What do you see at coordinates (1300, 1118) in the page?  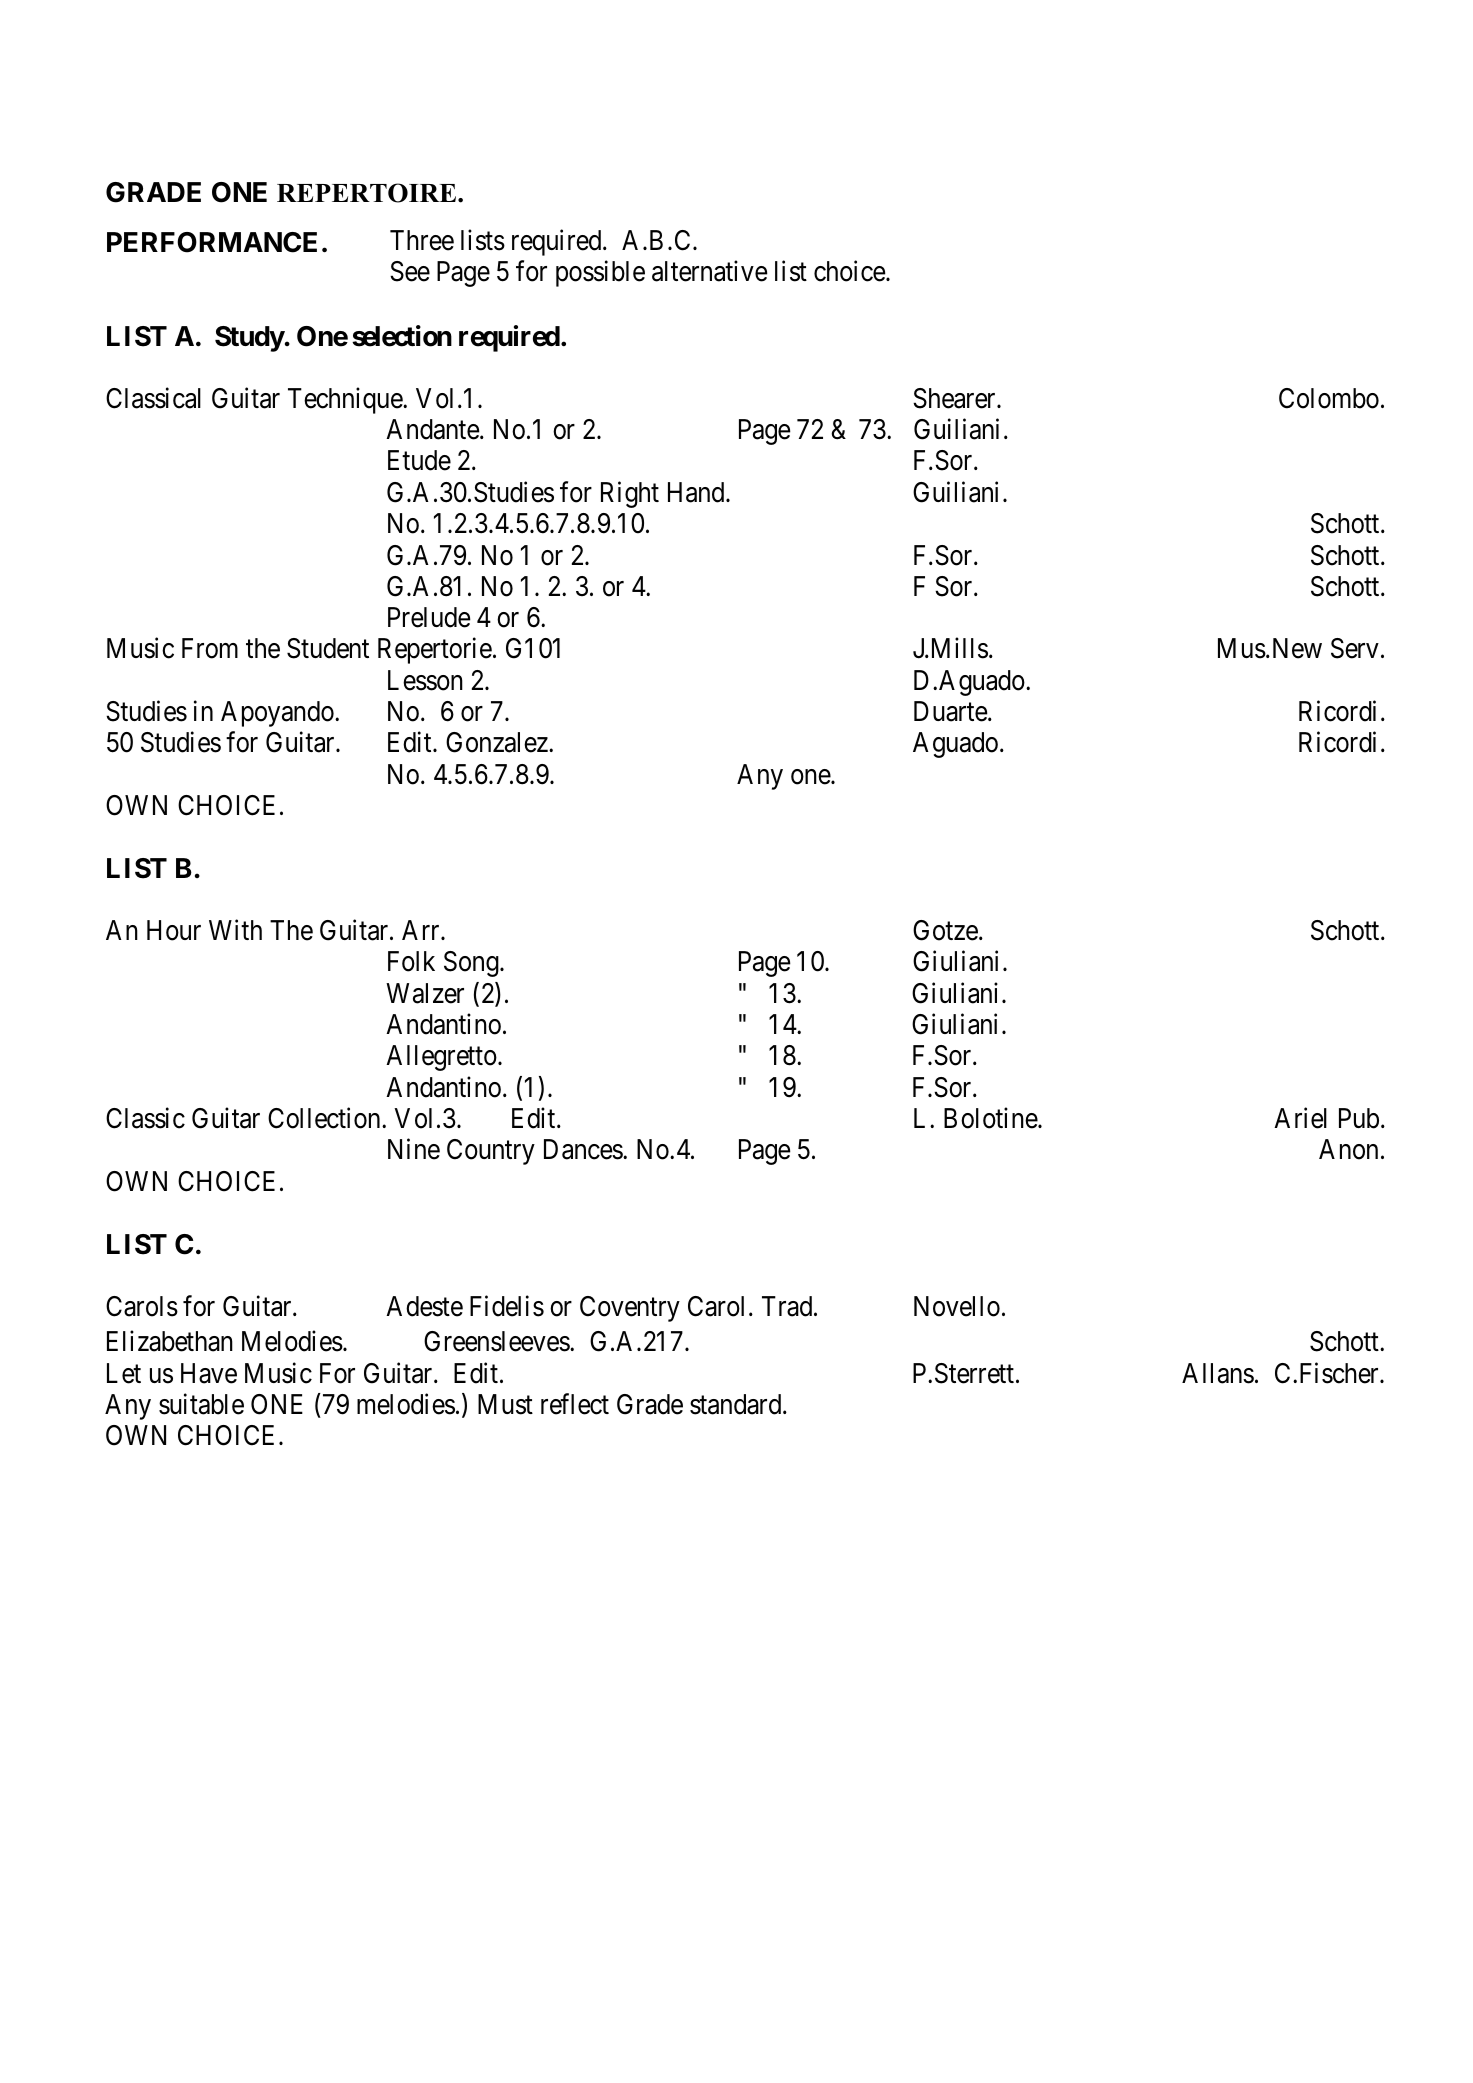 I see `Ariel` at bounding box center [1300, 1118].
